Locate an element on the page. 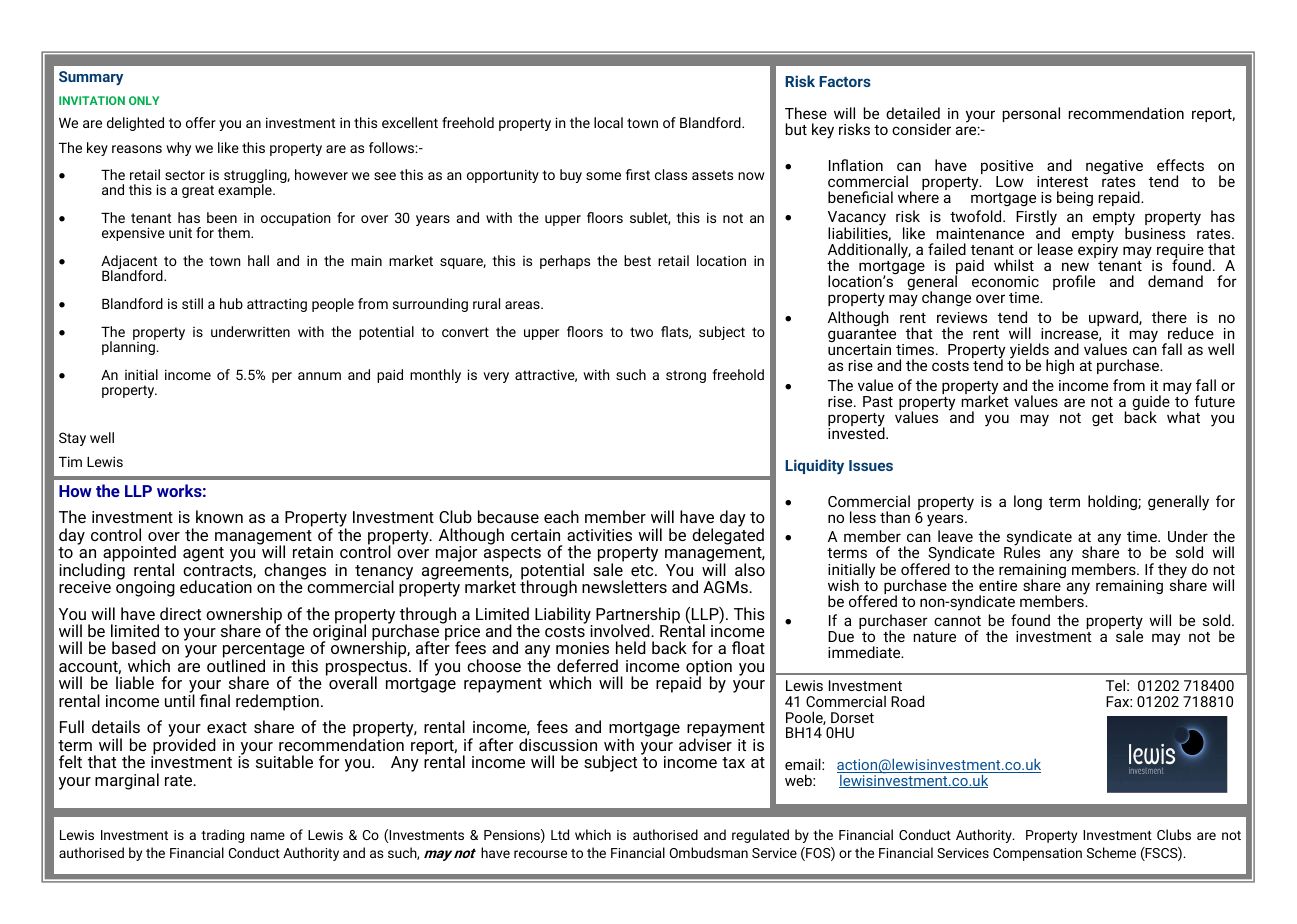 This page has width=1297, height=924. profile is located at coordinates (1074, 282).
